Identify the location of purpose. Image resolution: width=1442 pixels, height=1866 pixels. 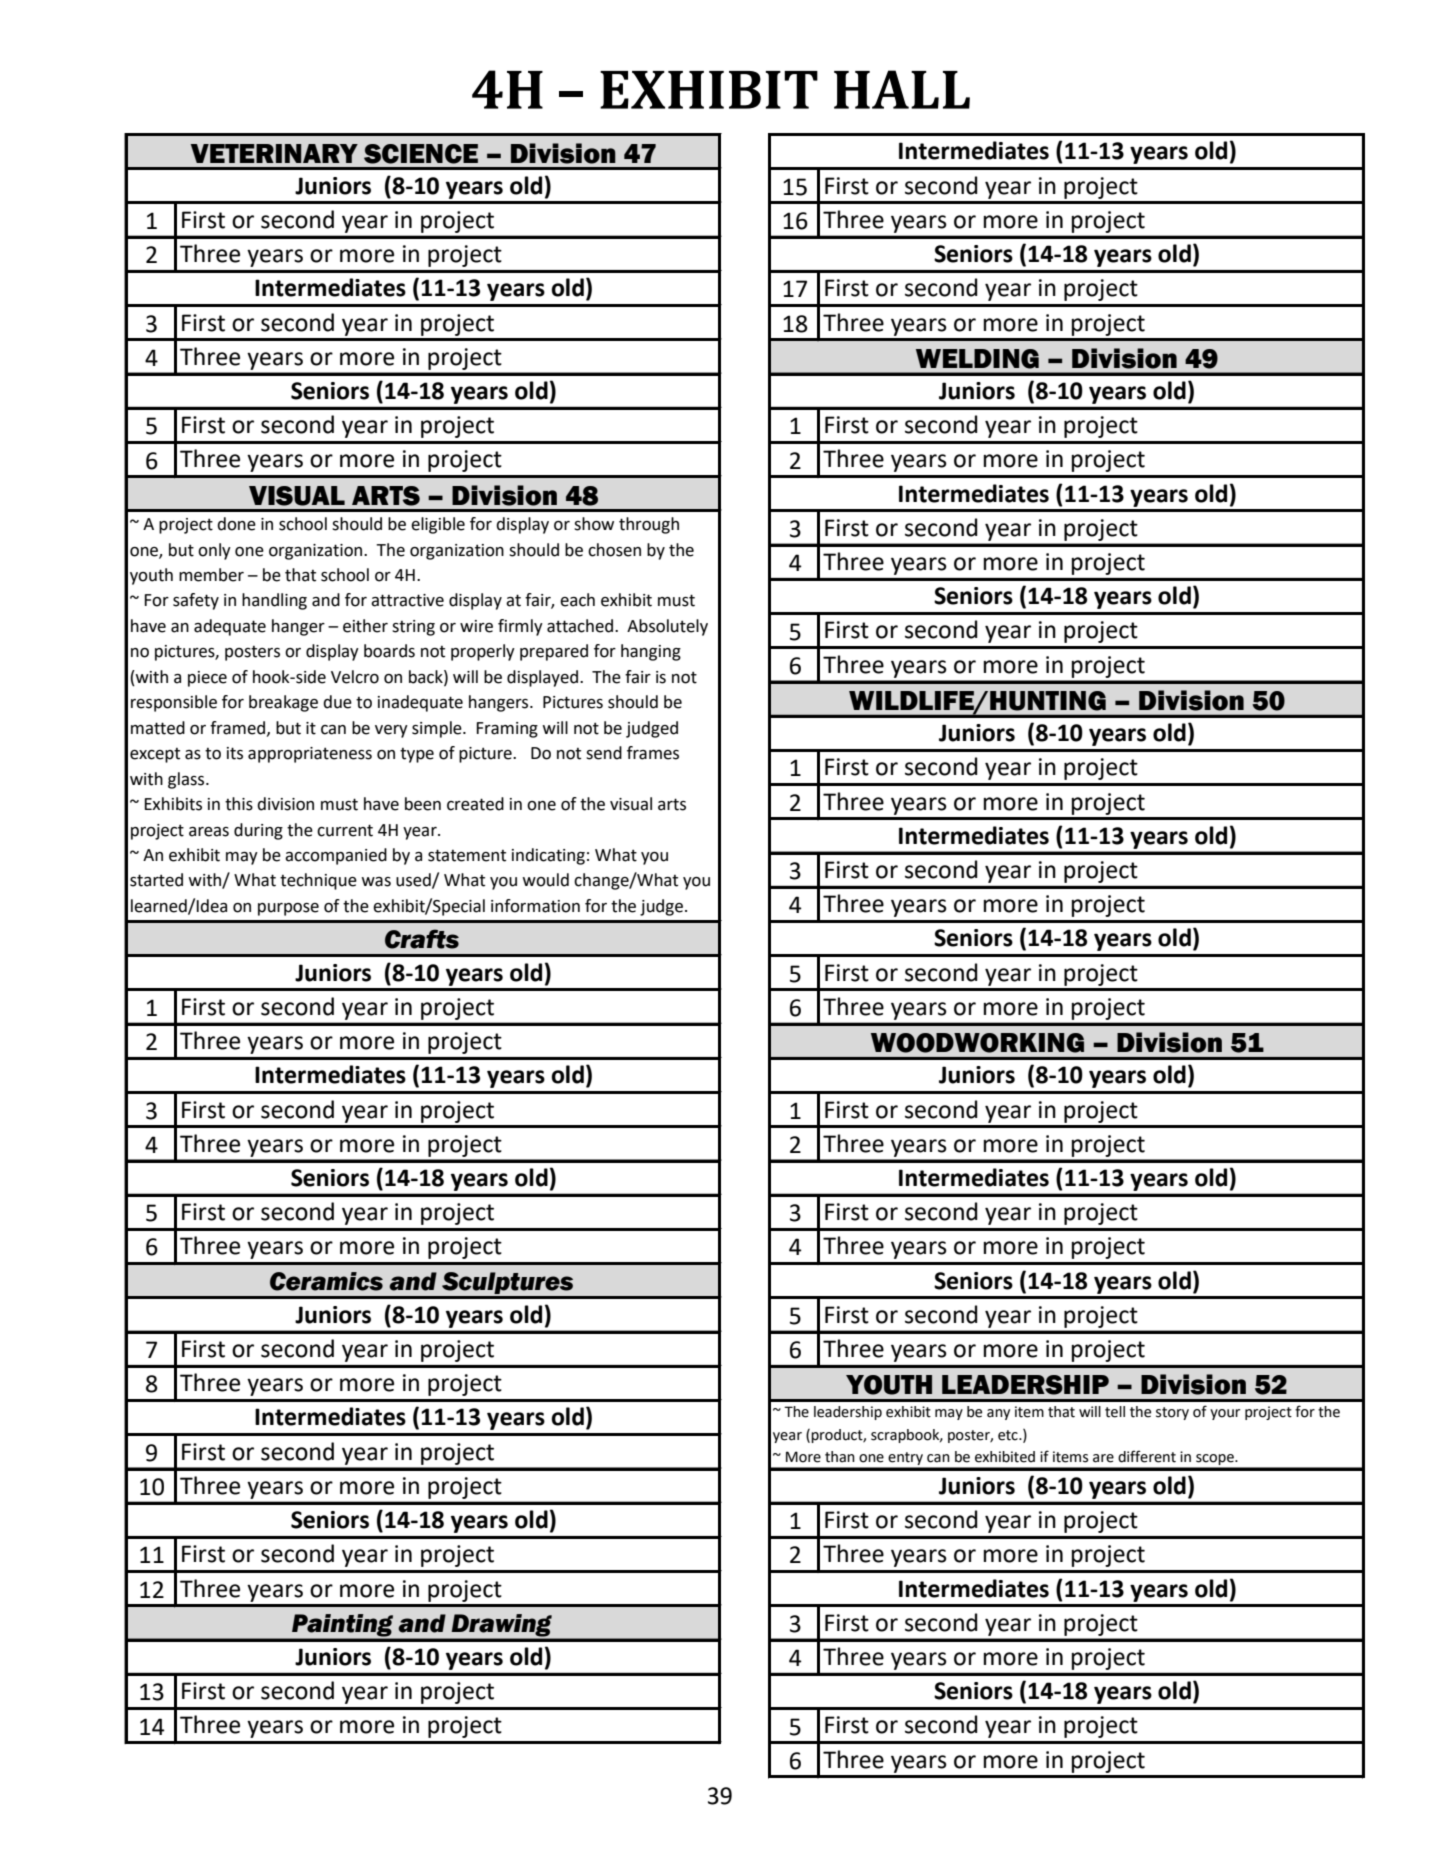
(288, 909).
